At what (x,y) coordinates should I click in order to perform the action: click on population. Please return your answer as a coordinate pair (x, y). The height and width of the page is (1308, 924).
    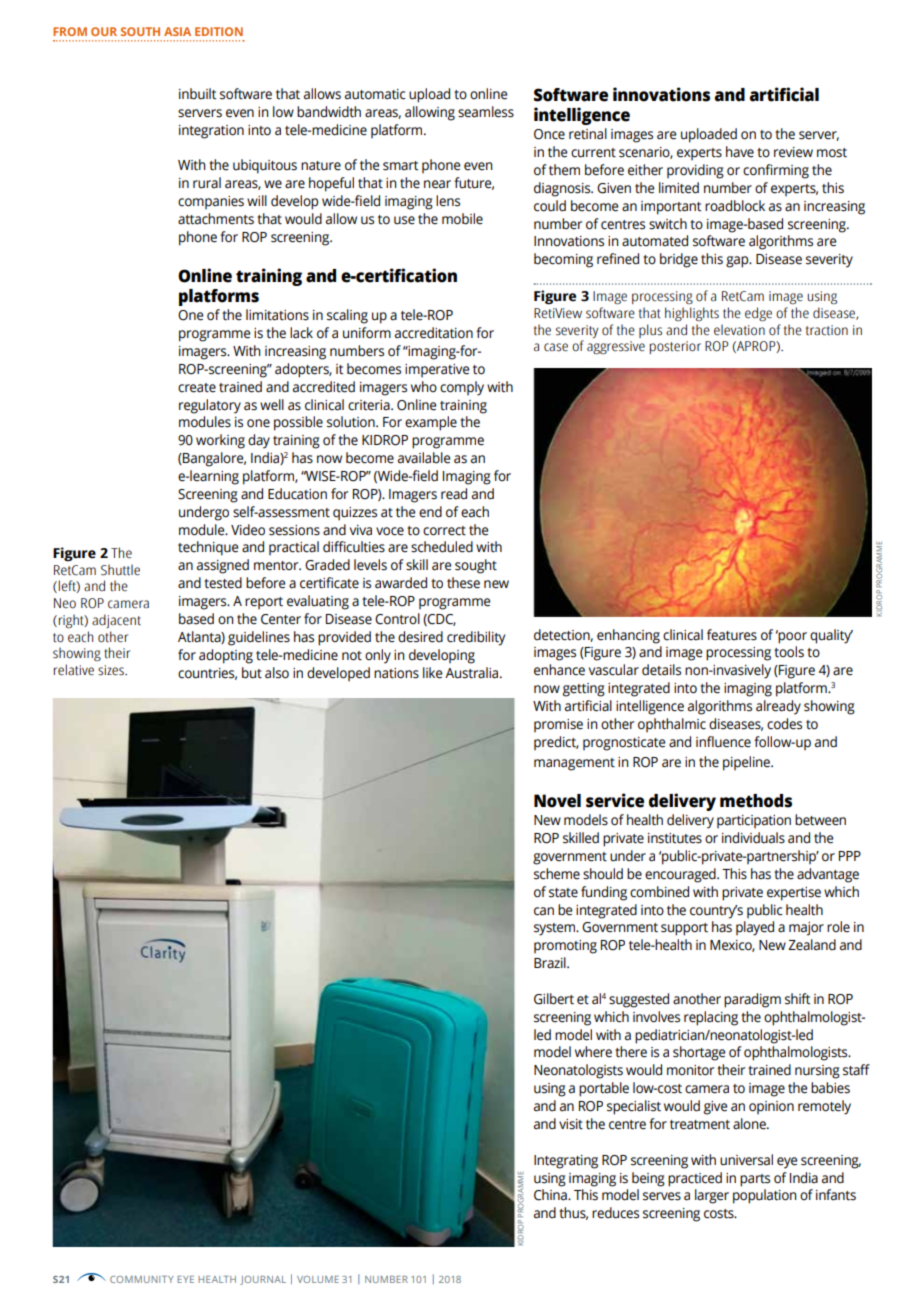
    Looking at the image, I should click on (765, 1196).
